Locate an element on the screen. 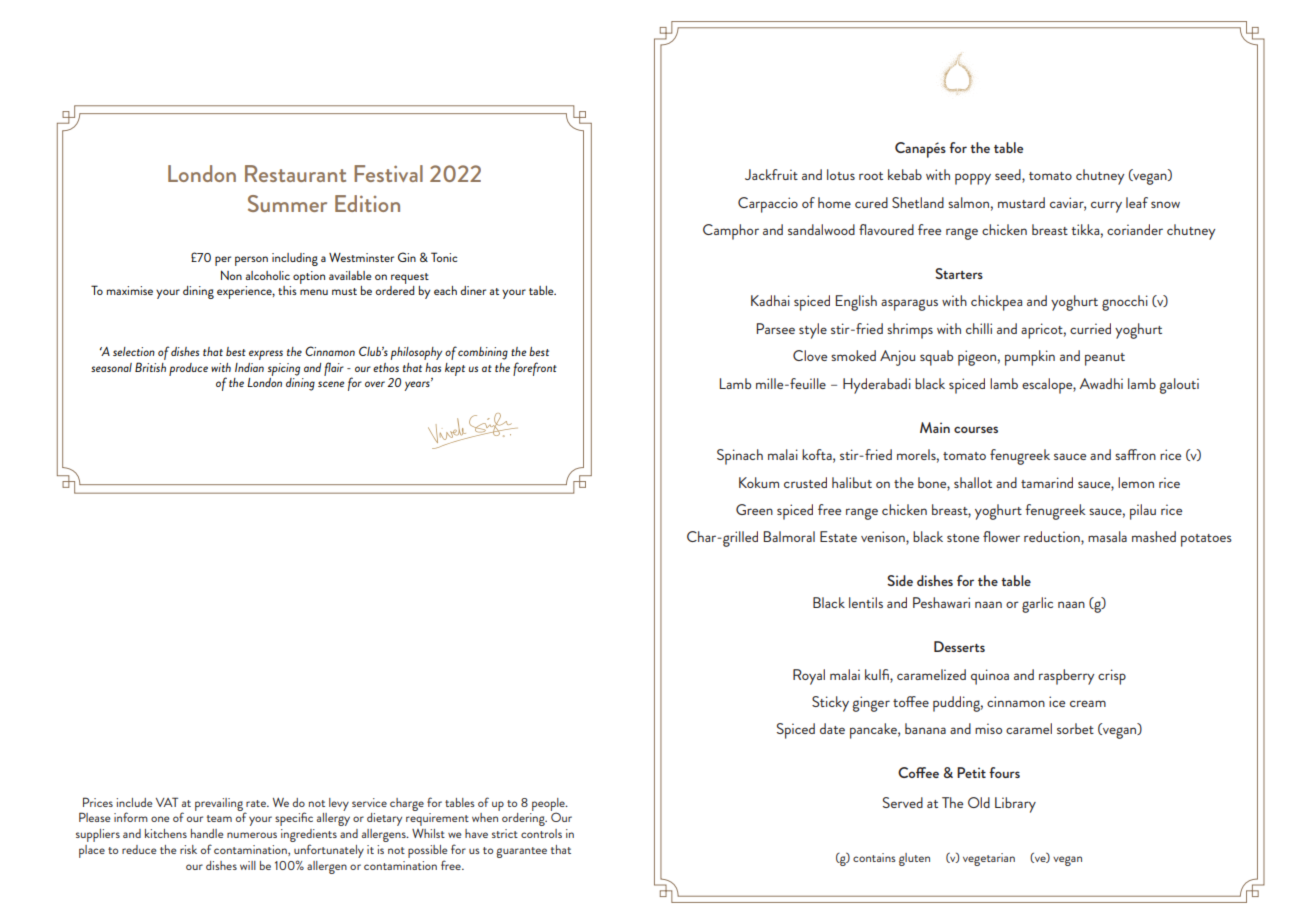  Green is located at coordinates (754, 509).
